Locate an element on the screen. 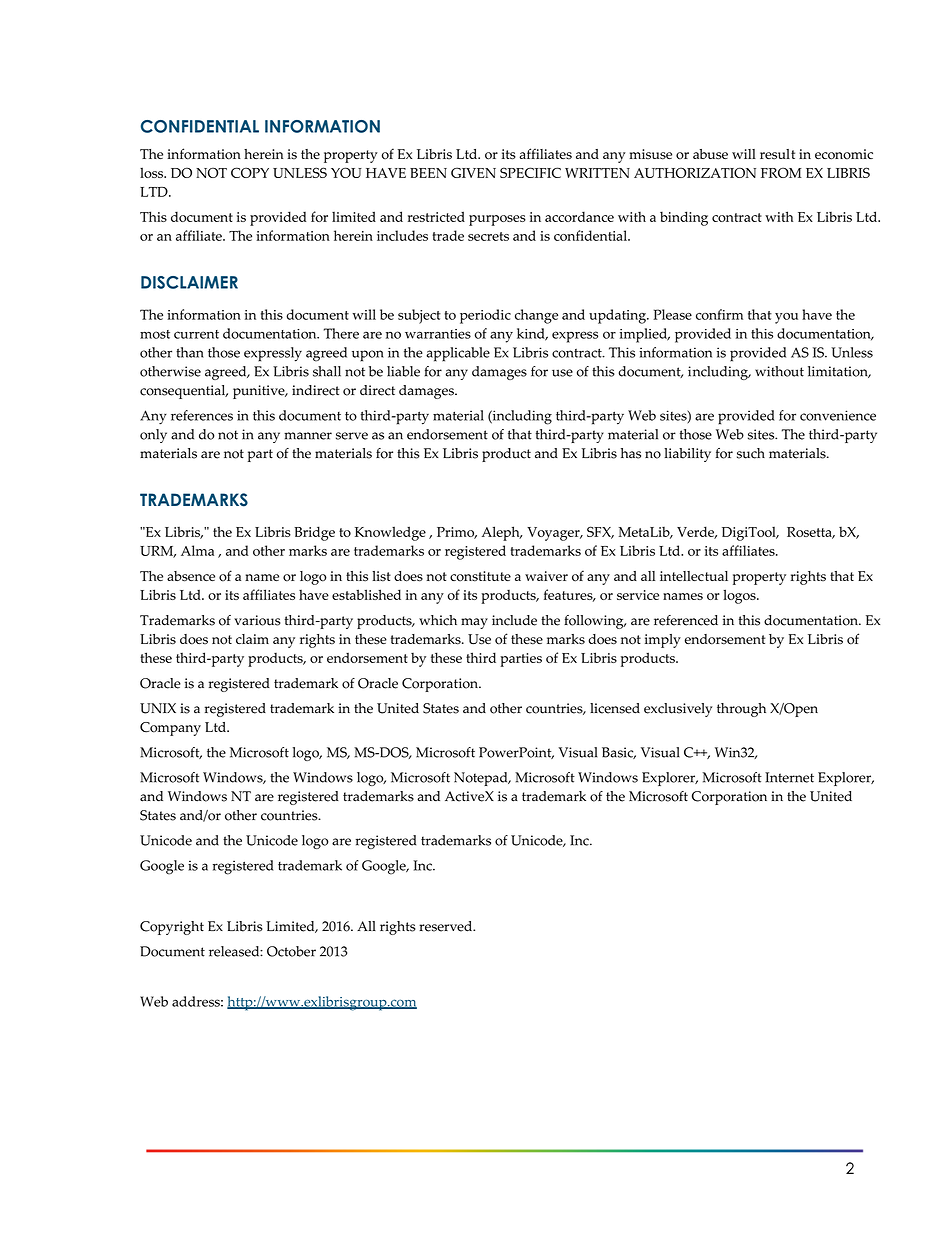 The width and height of the screenshot is (952, 1233). current is located at coordinates (196, 334).
